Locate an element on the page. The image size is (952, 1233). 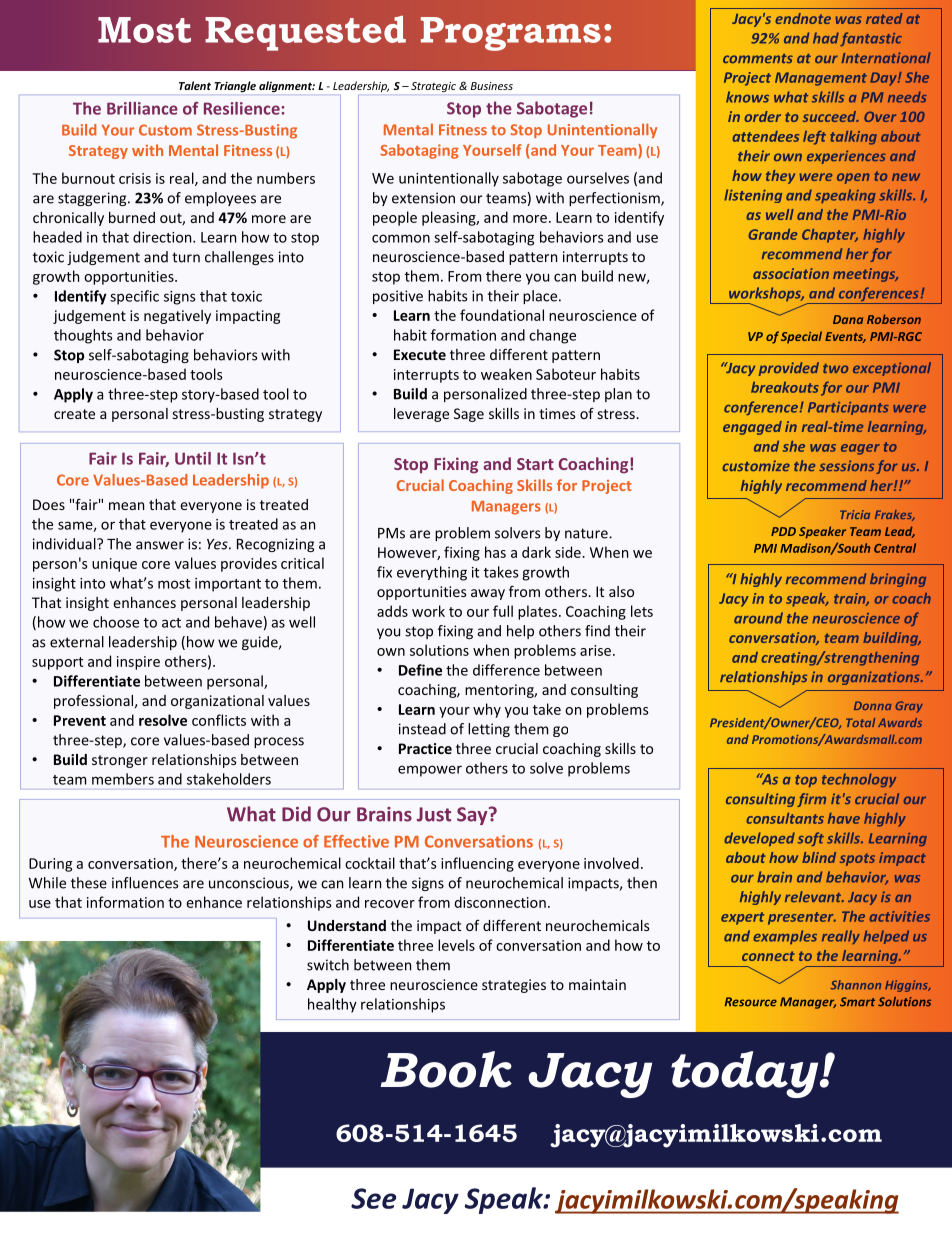
Sage is located at coordinates (469, 415).
